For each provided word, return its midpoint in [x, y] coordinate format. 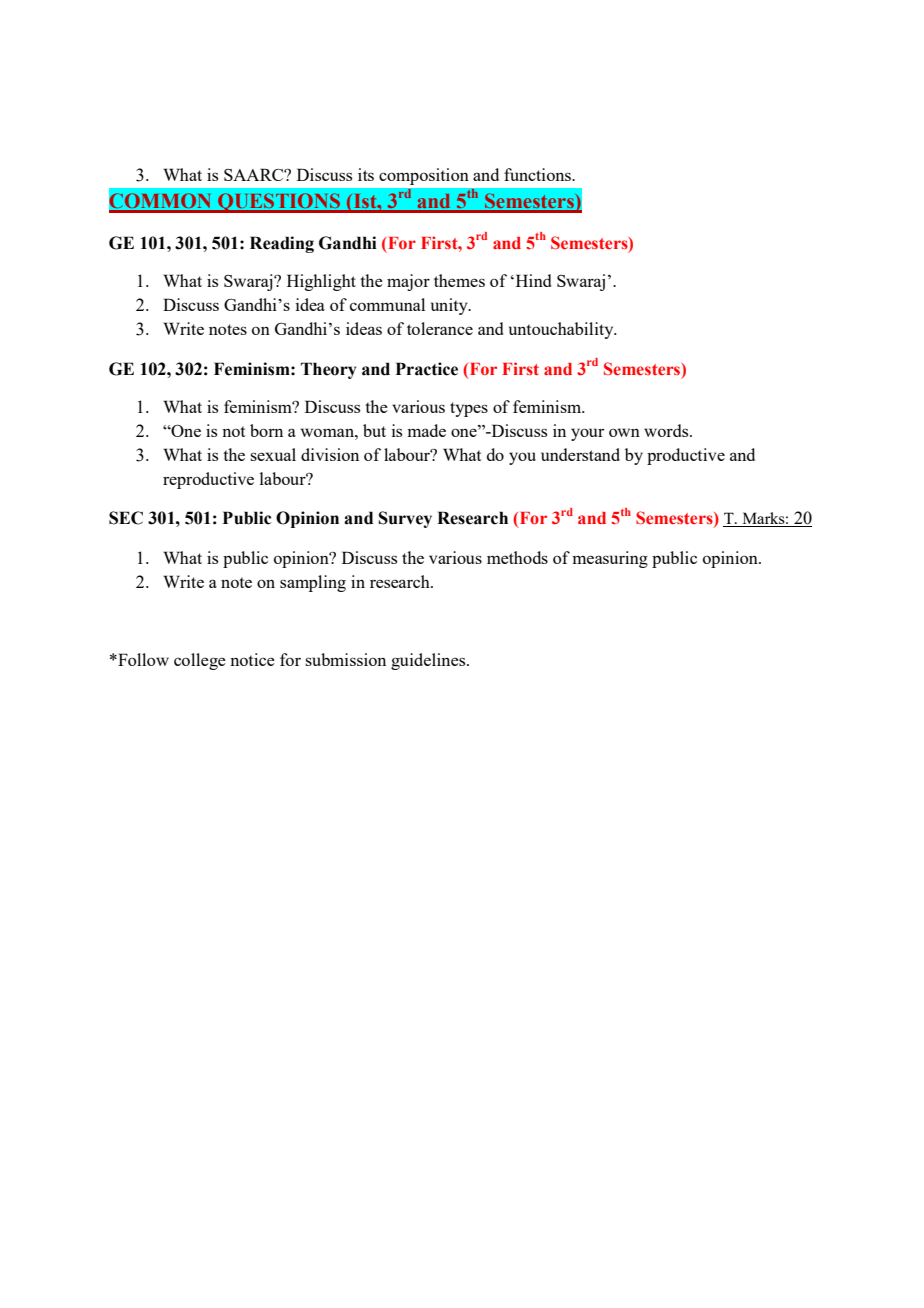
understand [580, 454]
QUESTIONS [279, 203]
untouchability [562, 330]
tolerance [440, 328]
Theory [328, 370]
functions [538, 174]
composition [424, 176]
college [200, 661]
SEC [126, 518]
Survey [405, 519]
